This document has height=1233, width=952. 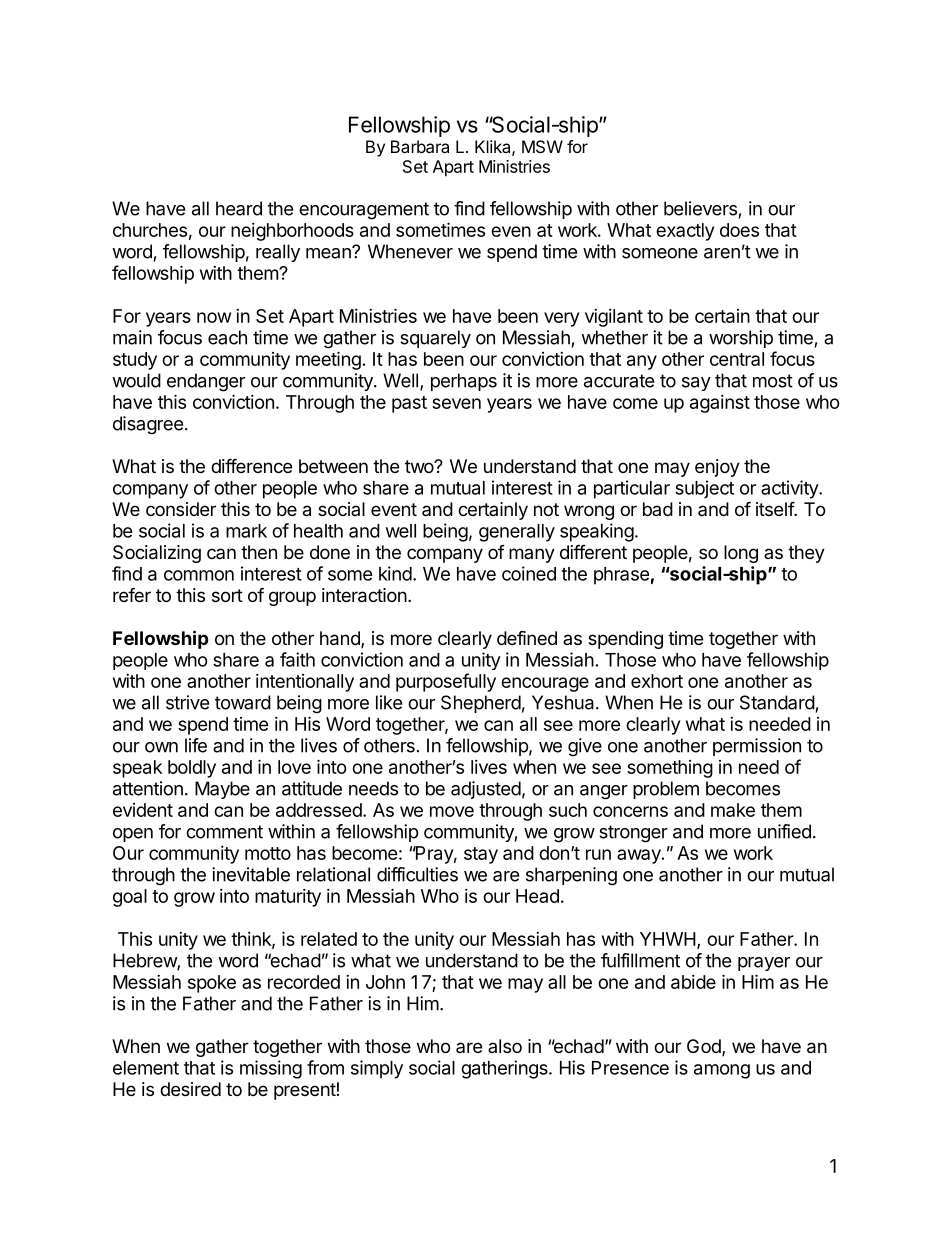 I want to click on difference, so click(x=251, y=465).
